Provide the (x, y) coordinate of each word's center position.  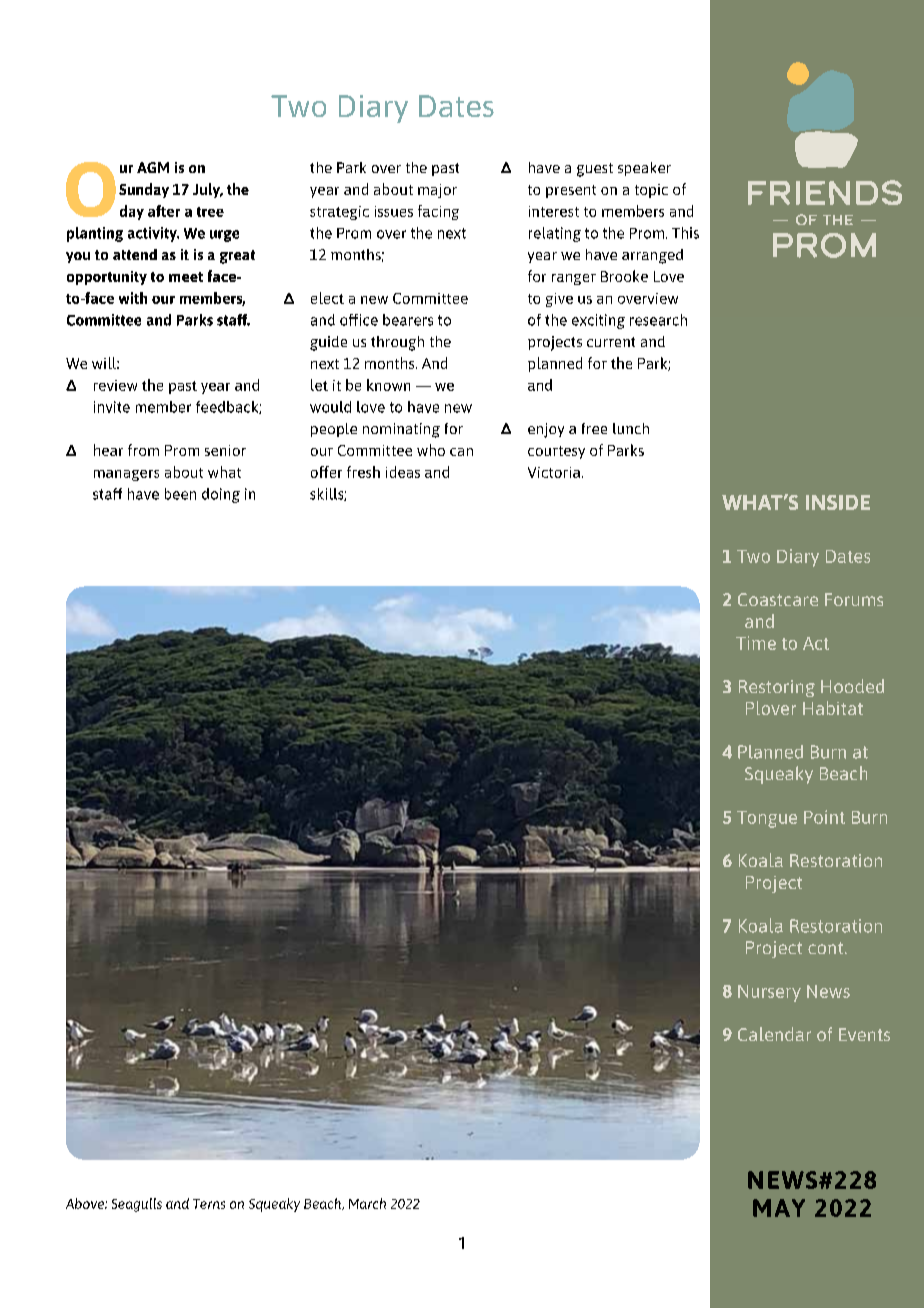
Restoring (777, 688)
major (437, 191)
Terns (209, 1204)
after (164, 211)
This (685, 233)
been (180, 494)
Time (756, 643)
